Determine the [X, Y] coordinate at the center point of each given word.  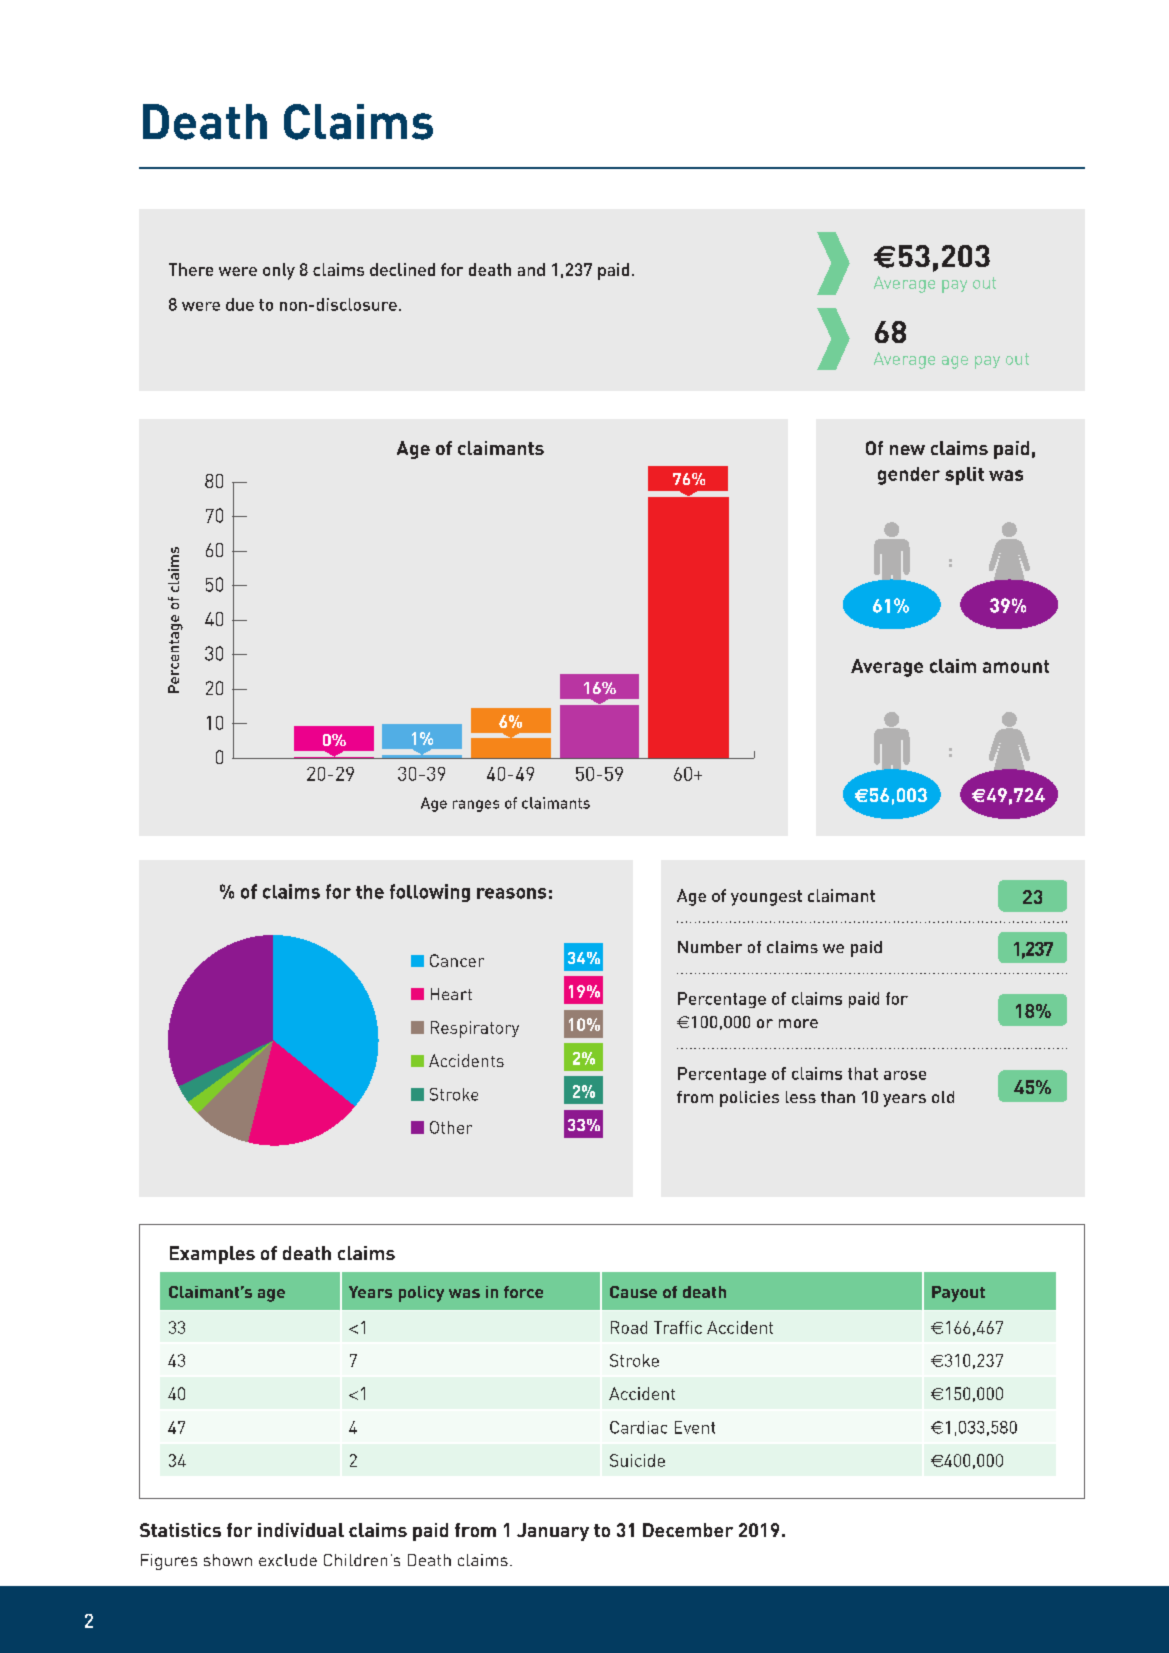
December [688, 1530]
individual [301, 1530]
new [907, 450]
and [531, 269]
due [240, 304]
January [553, 1532]
